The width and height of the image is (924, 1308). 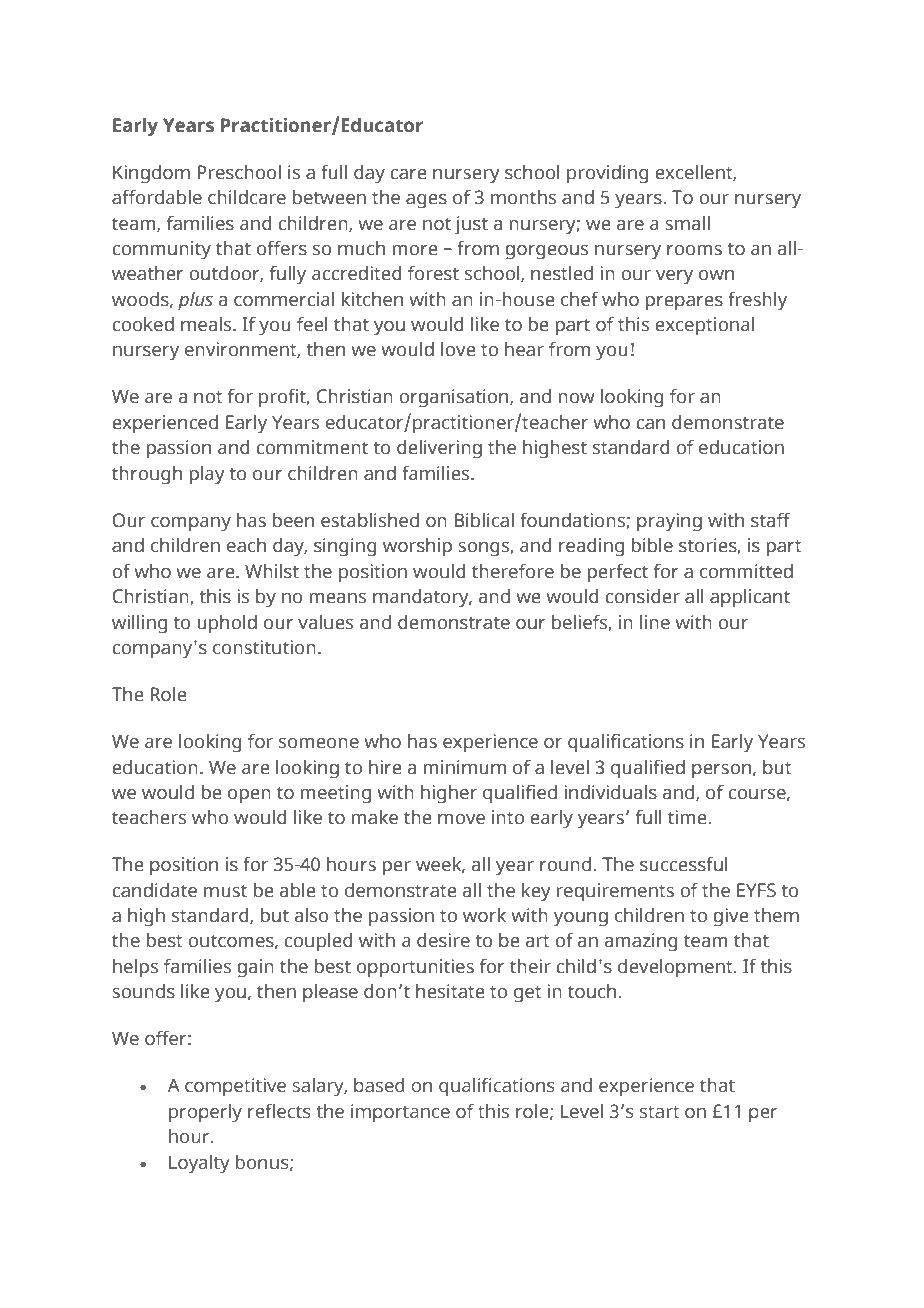 I want to click on committed, so click(x=746, y=571).
